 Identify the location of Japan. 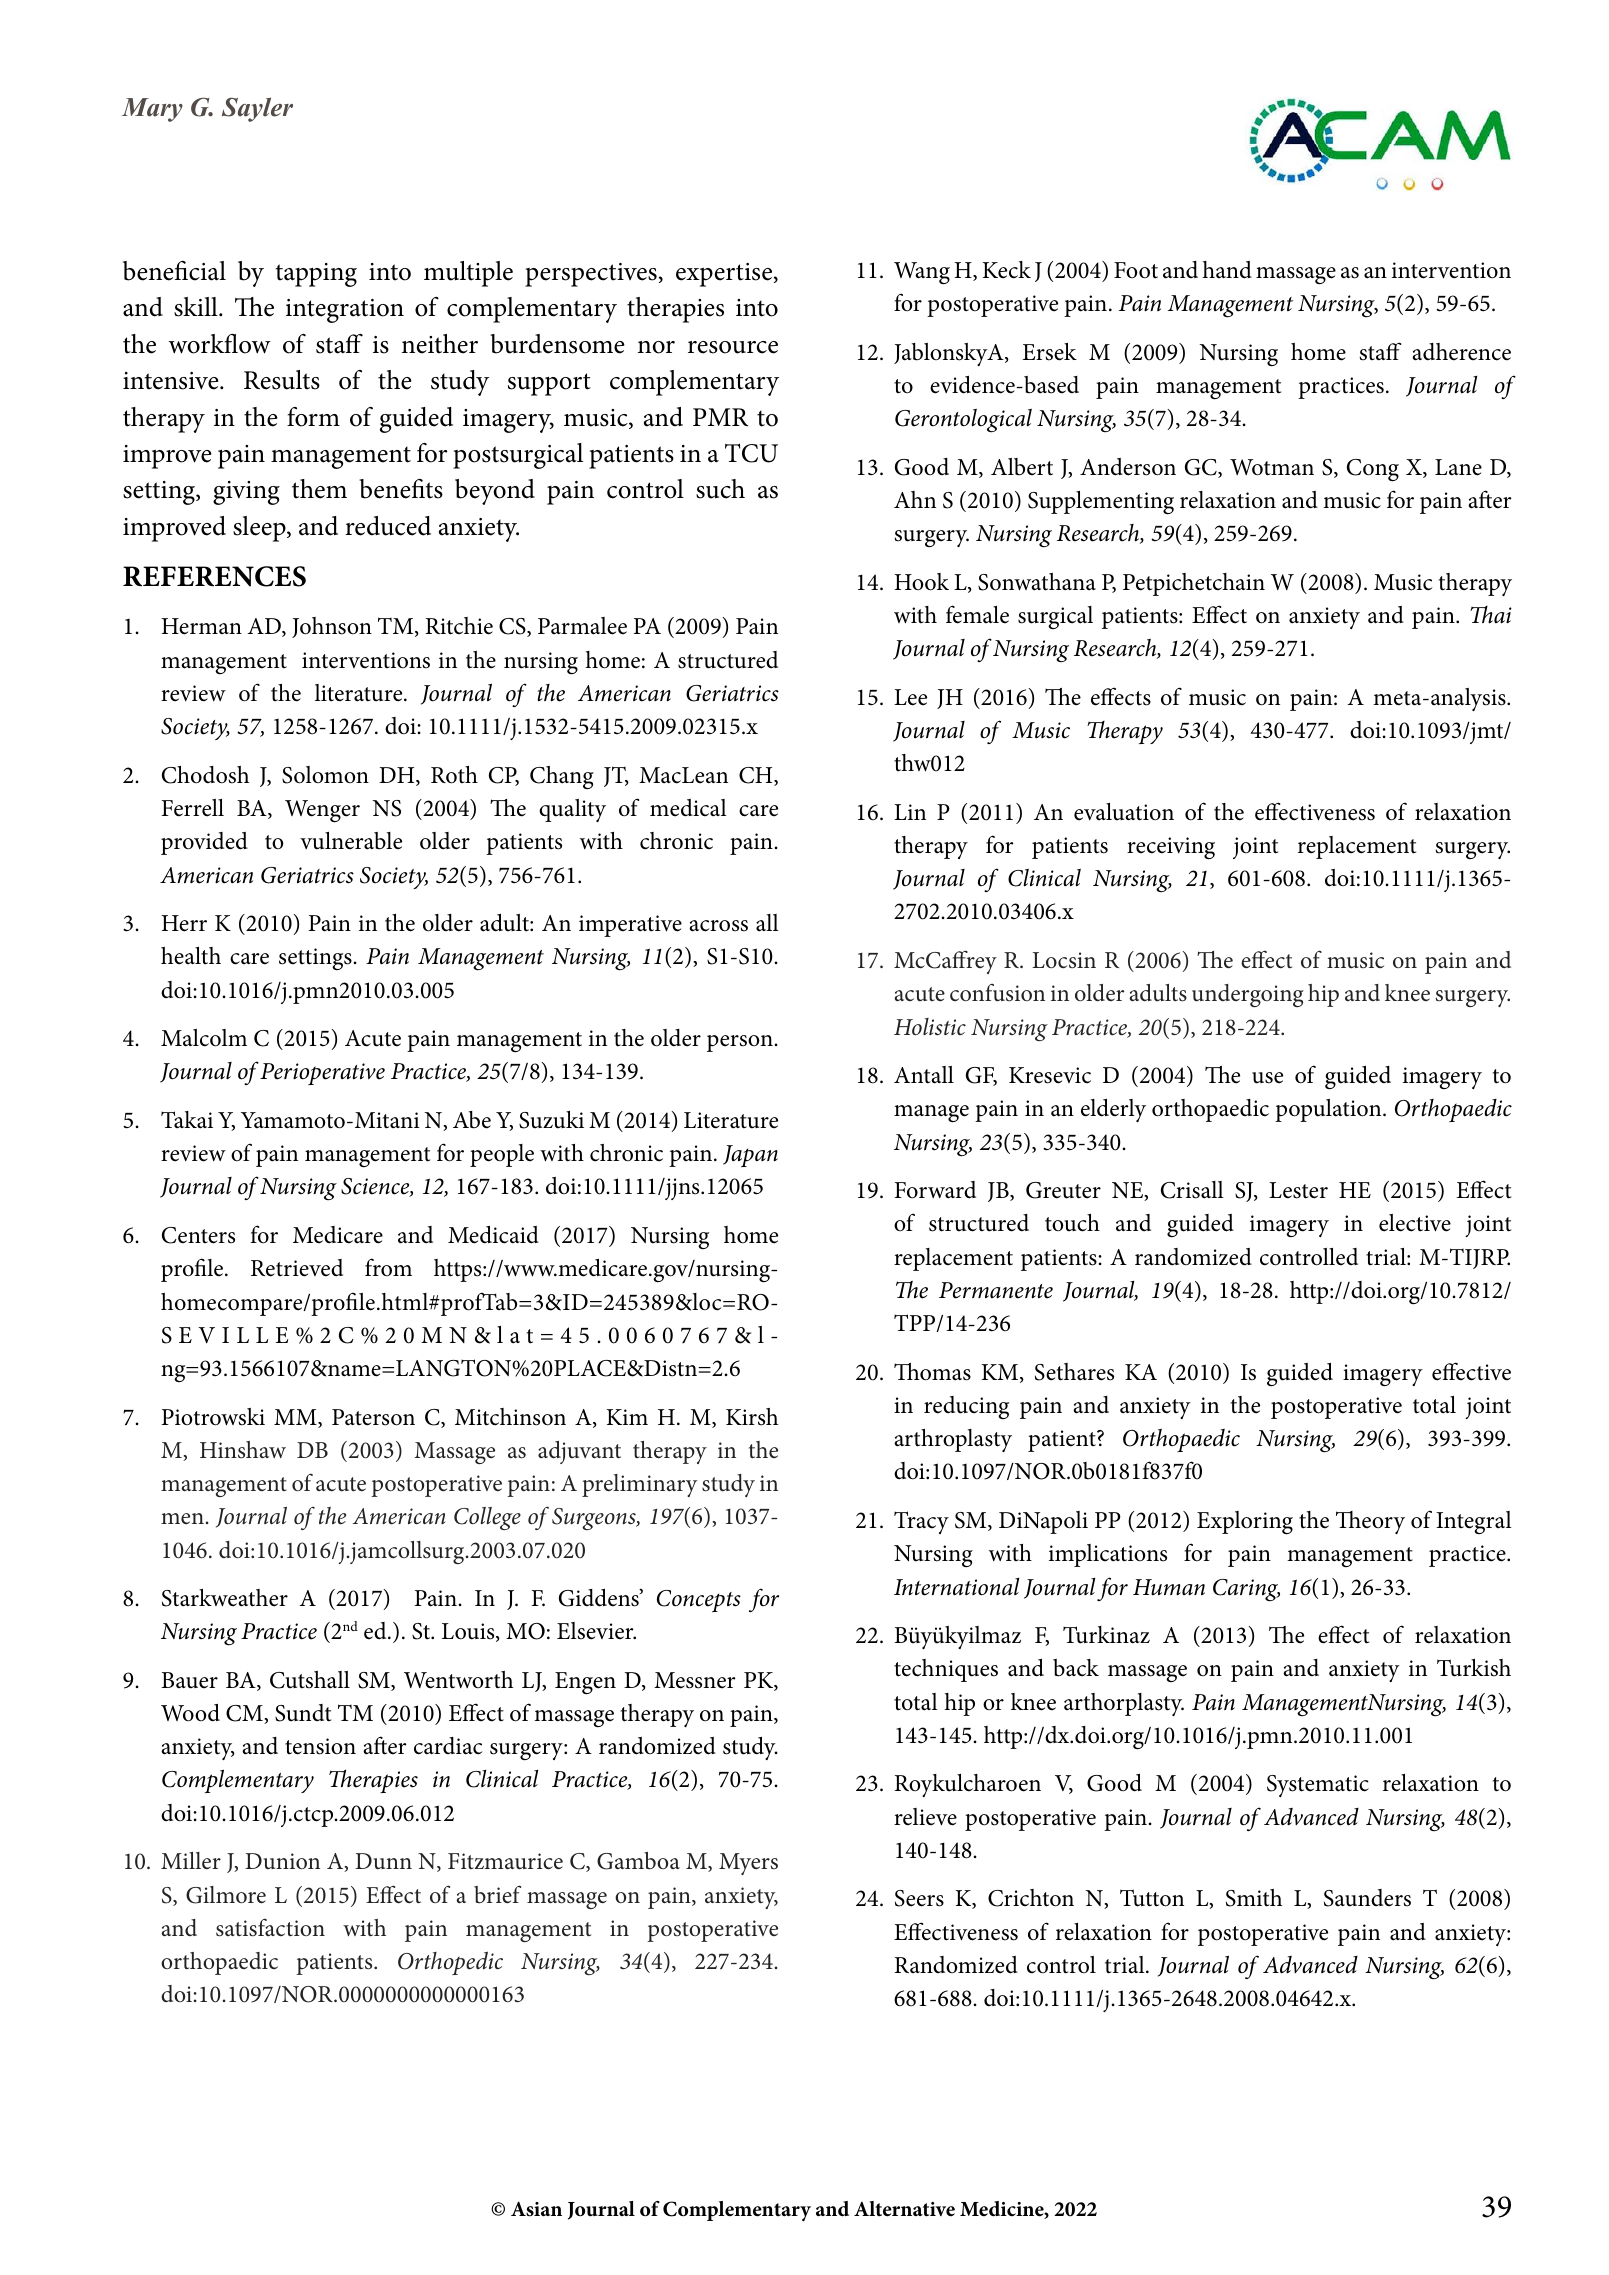
(750, 1156).
